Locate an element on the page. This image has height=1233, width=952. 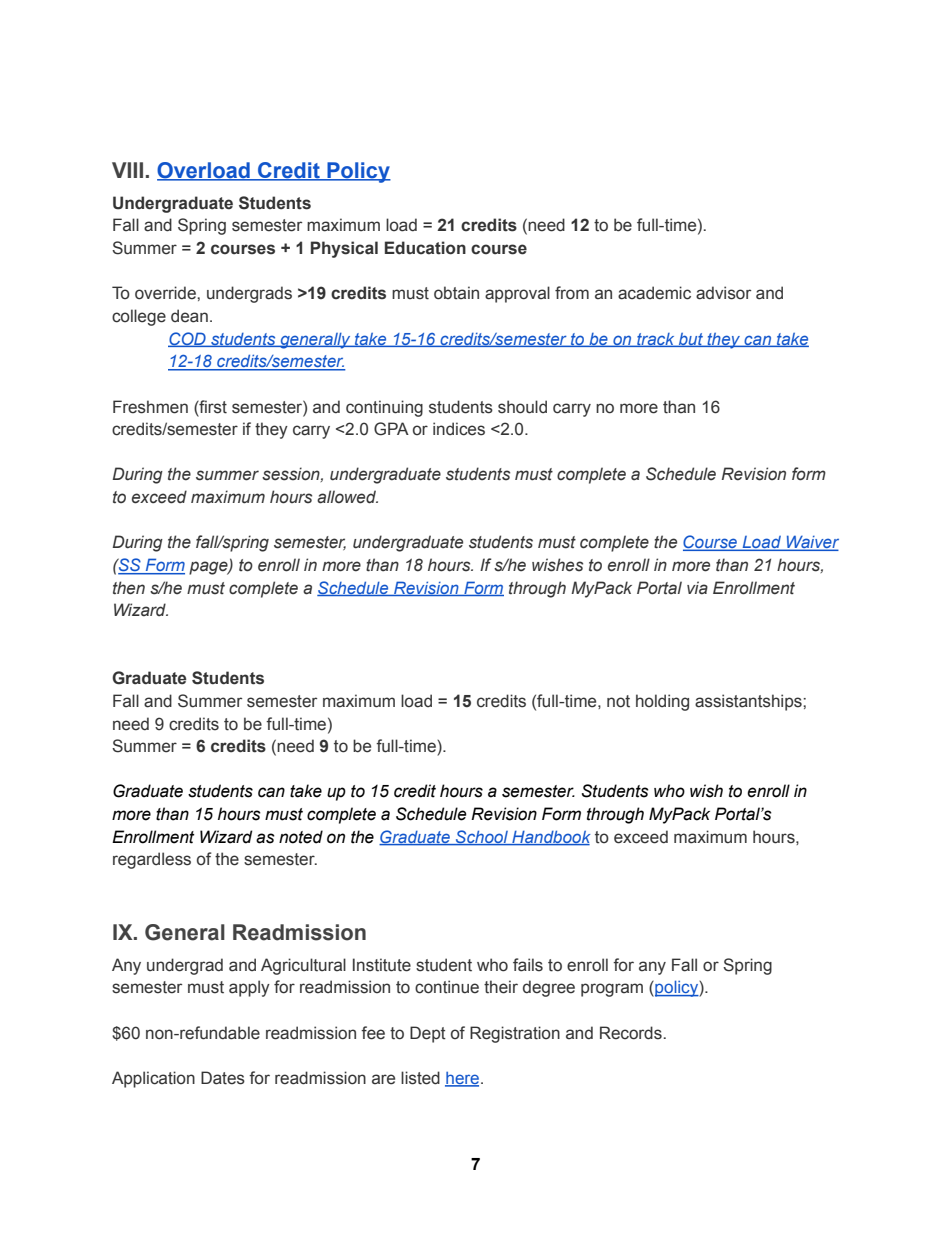
holding is located at coordinates (662, 702).
